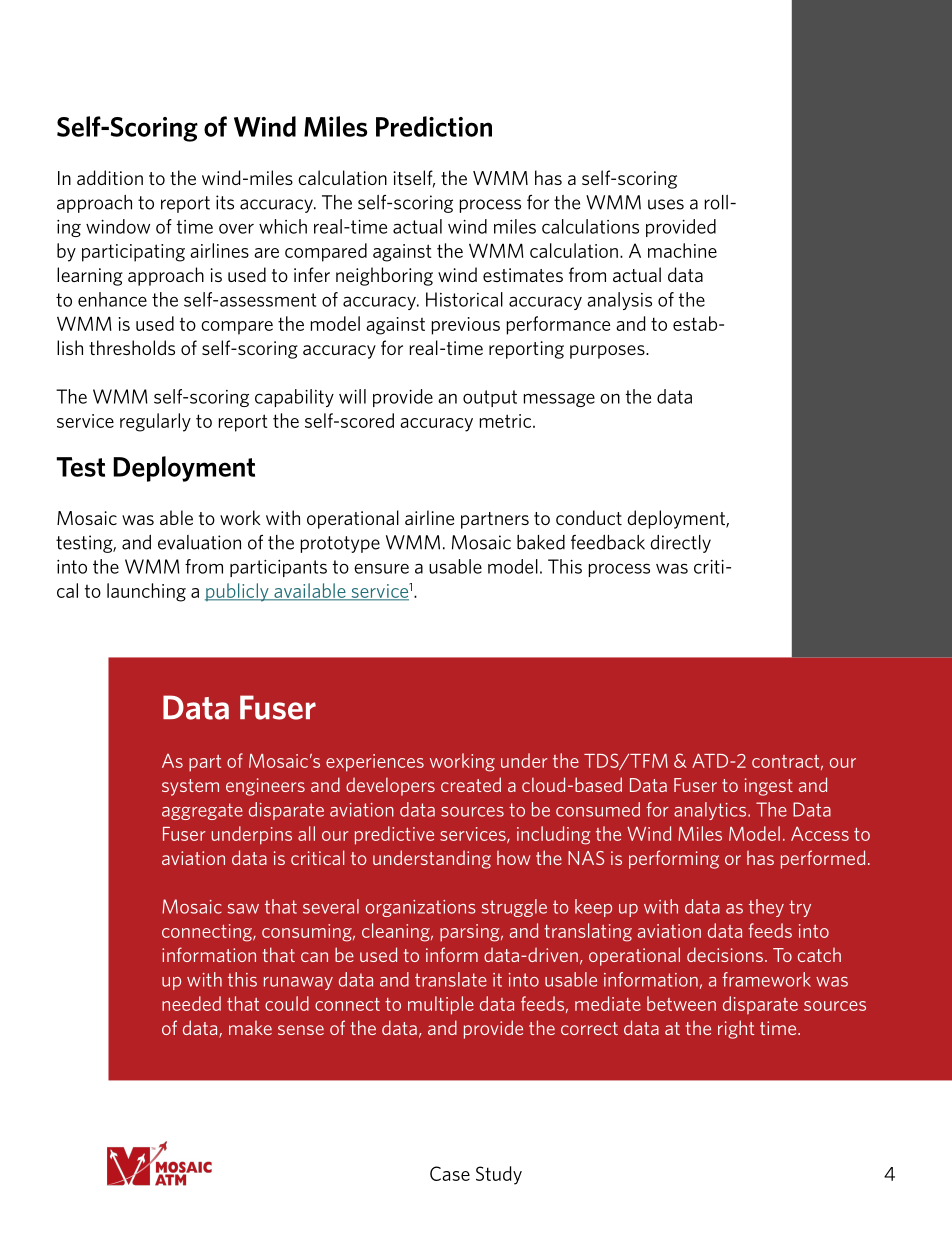 This screenshot has height=1233, width=952. I want to click on aggregate, so click(202, 811).
